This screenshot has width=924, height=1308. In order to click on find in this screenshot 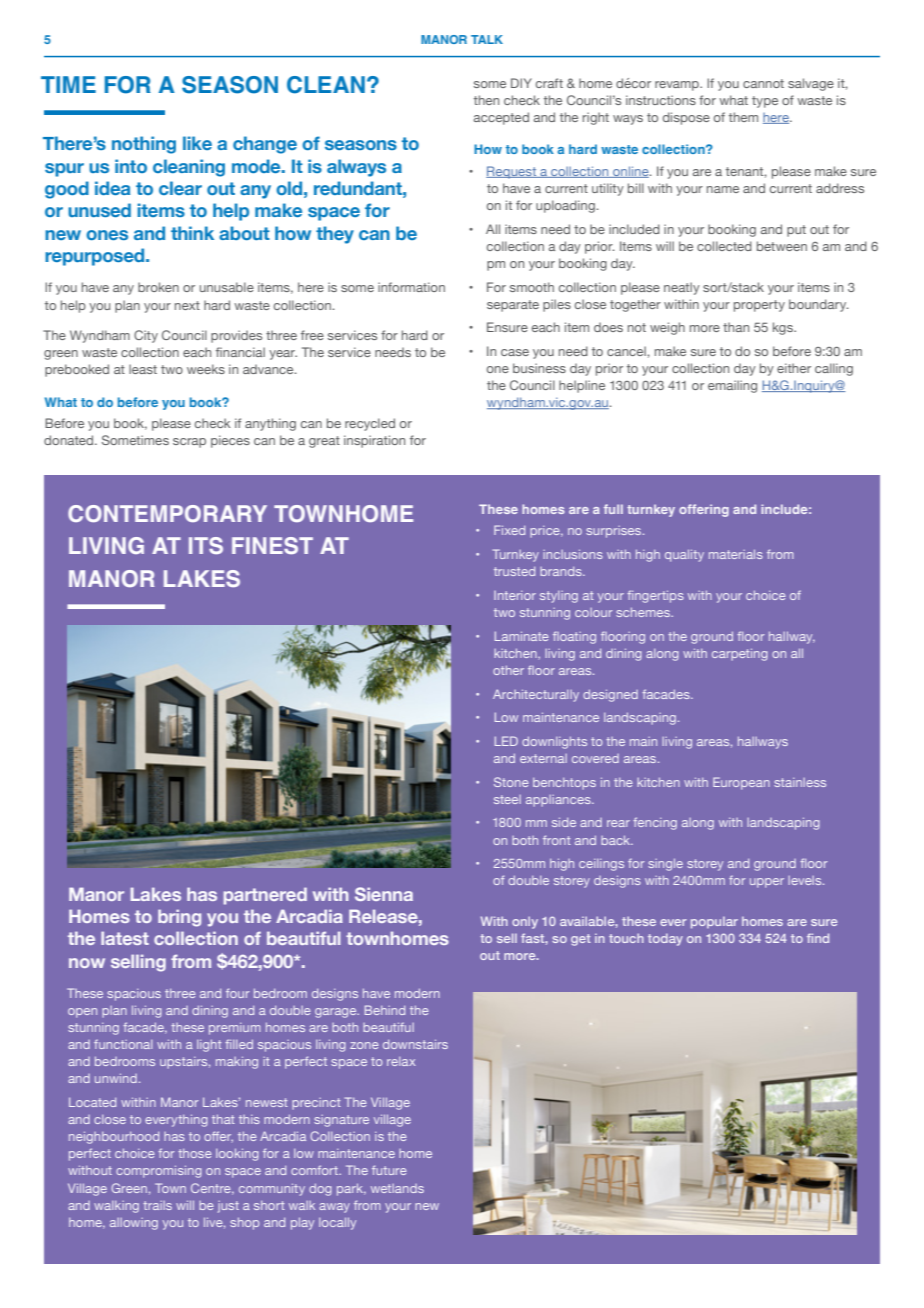, I will do `click(818, 938)`.
